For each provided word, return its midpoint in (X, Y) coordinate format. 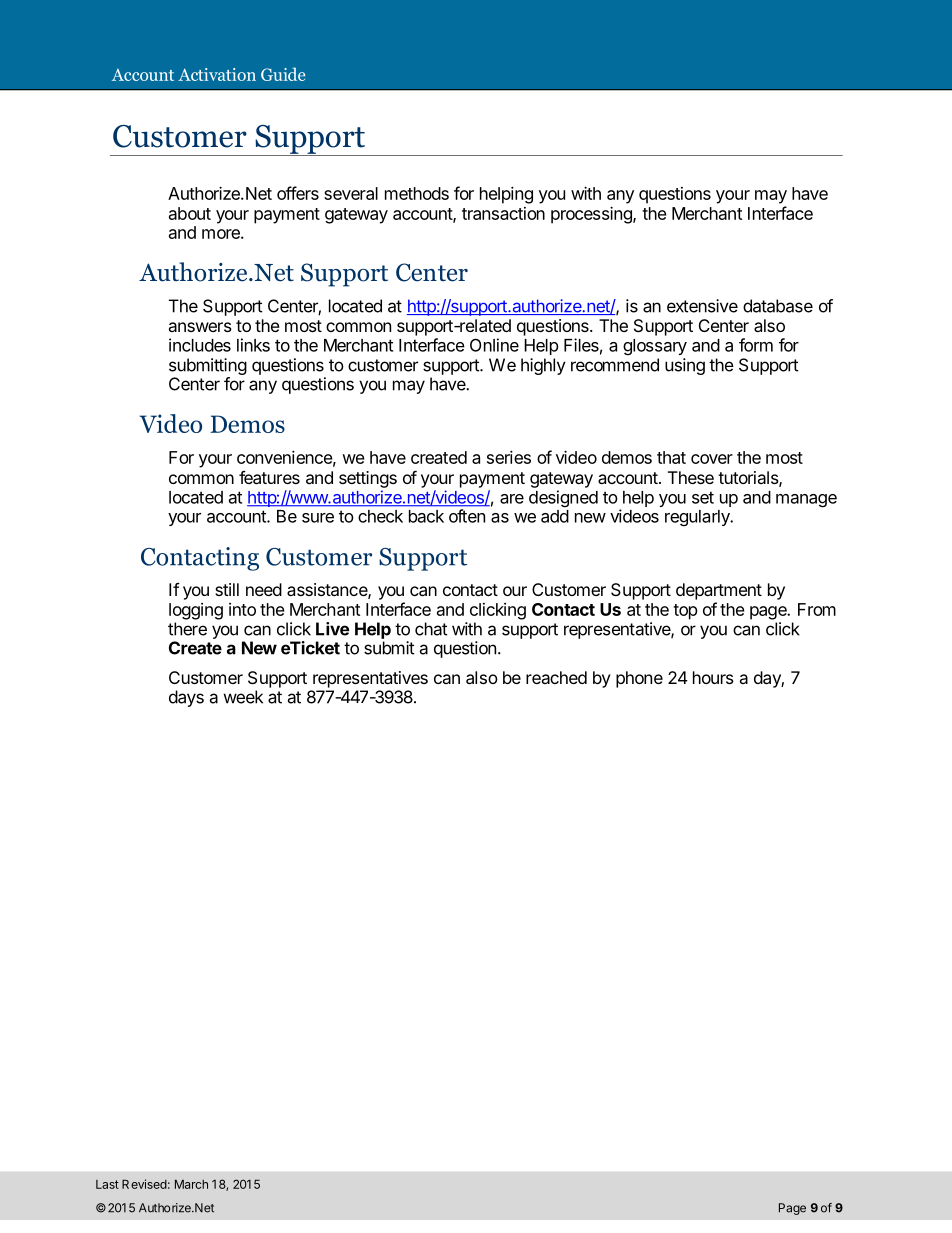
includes (200, 345)
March (191, 1184)
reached (556, 677)
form (756, 345)
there (187, 629)
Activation (217, 74)
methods (417, 193)
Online (494, 345)
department (719, 591)
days (186, 698)
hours (713, 677)
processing (592, 215)
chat (431, 629)
